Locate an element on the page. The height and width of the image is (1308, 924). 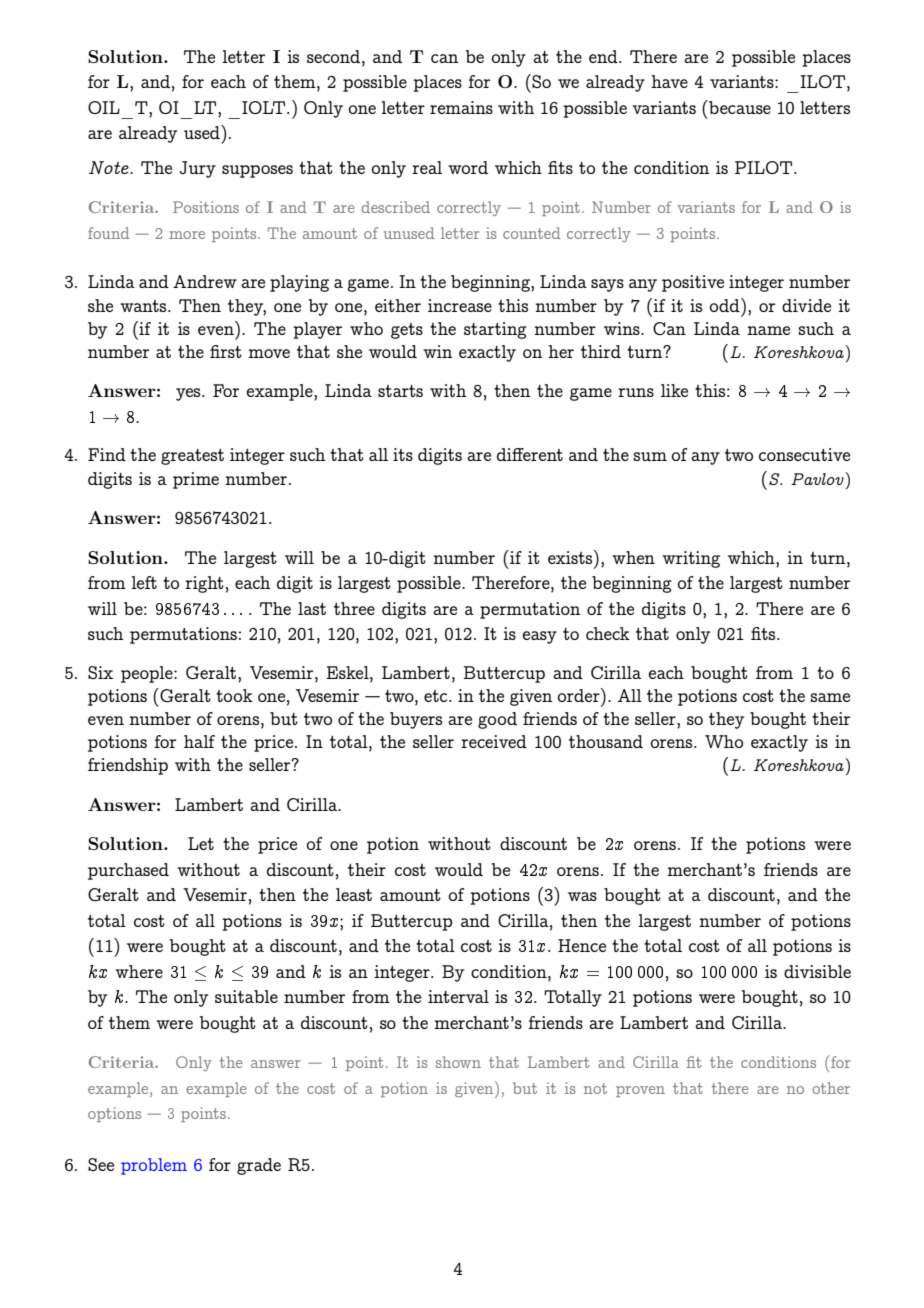
problem is located at coordinates (154, 1166).
